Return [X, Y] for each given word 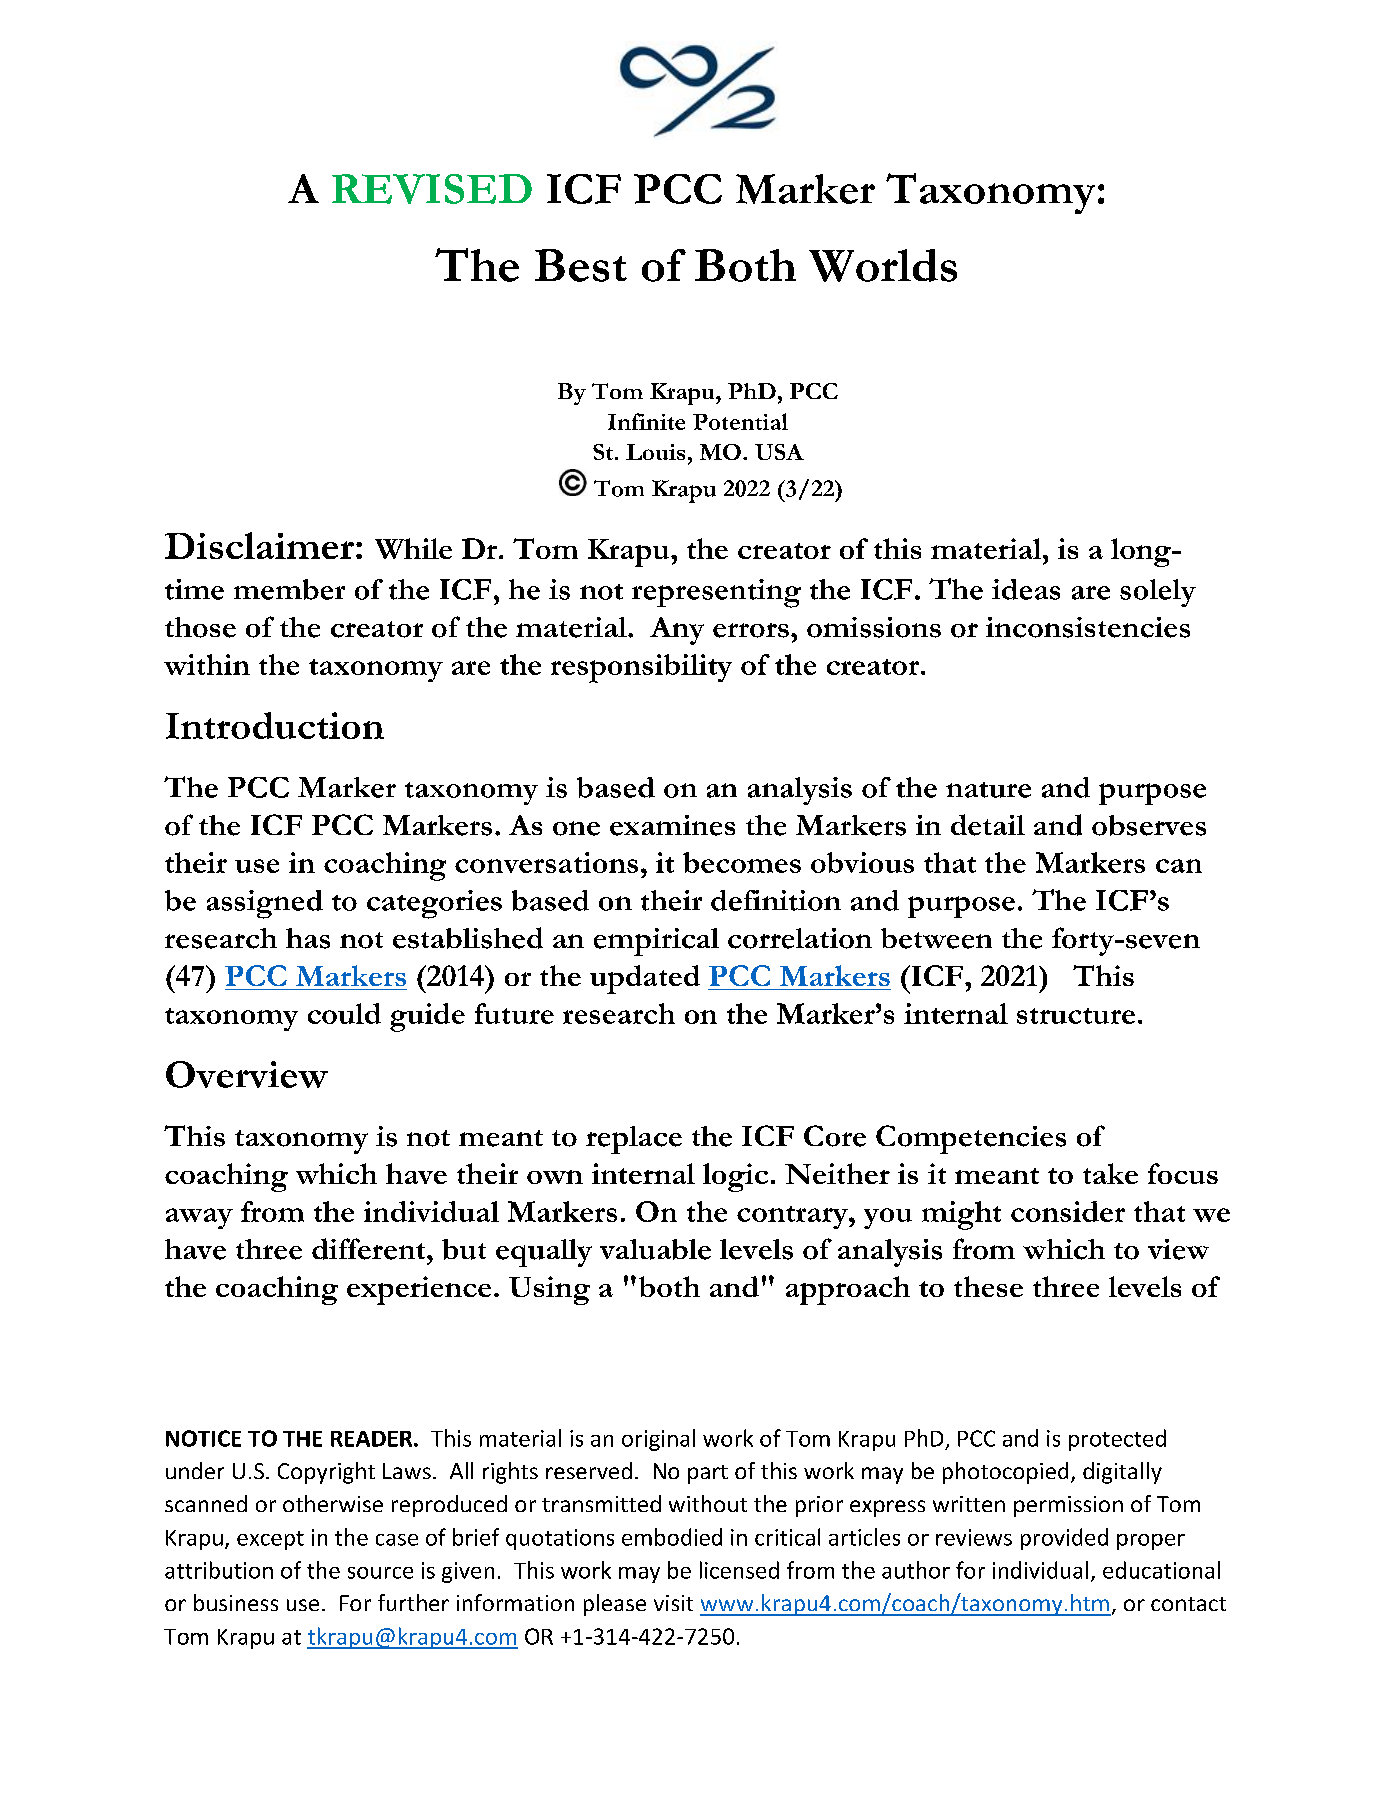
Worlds [883, 265]
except [270, 1540]
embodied [672, 1537]
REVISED [432, 189]
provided [1064, 1539]
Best [581, 265]
